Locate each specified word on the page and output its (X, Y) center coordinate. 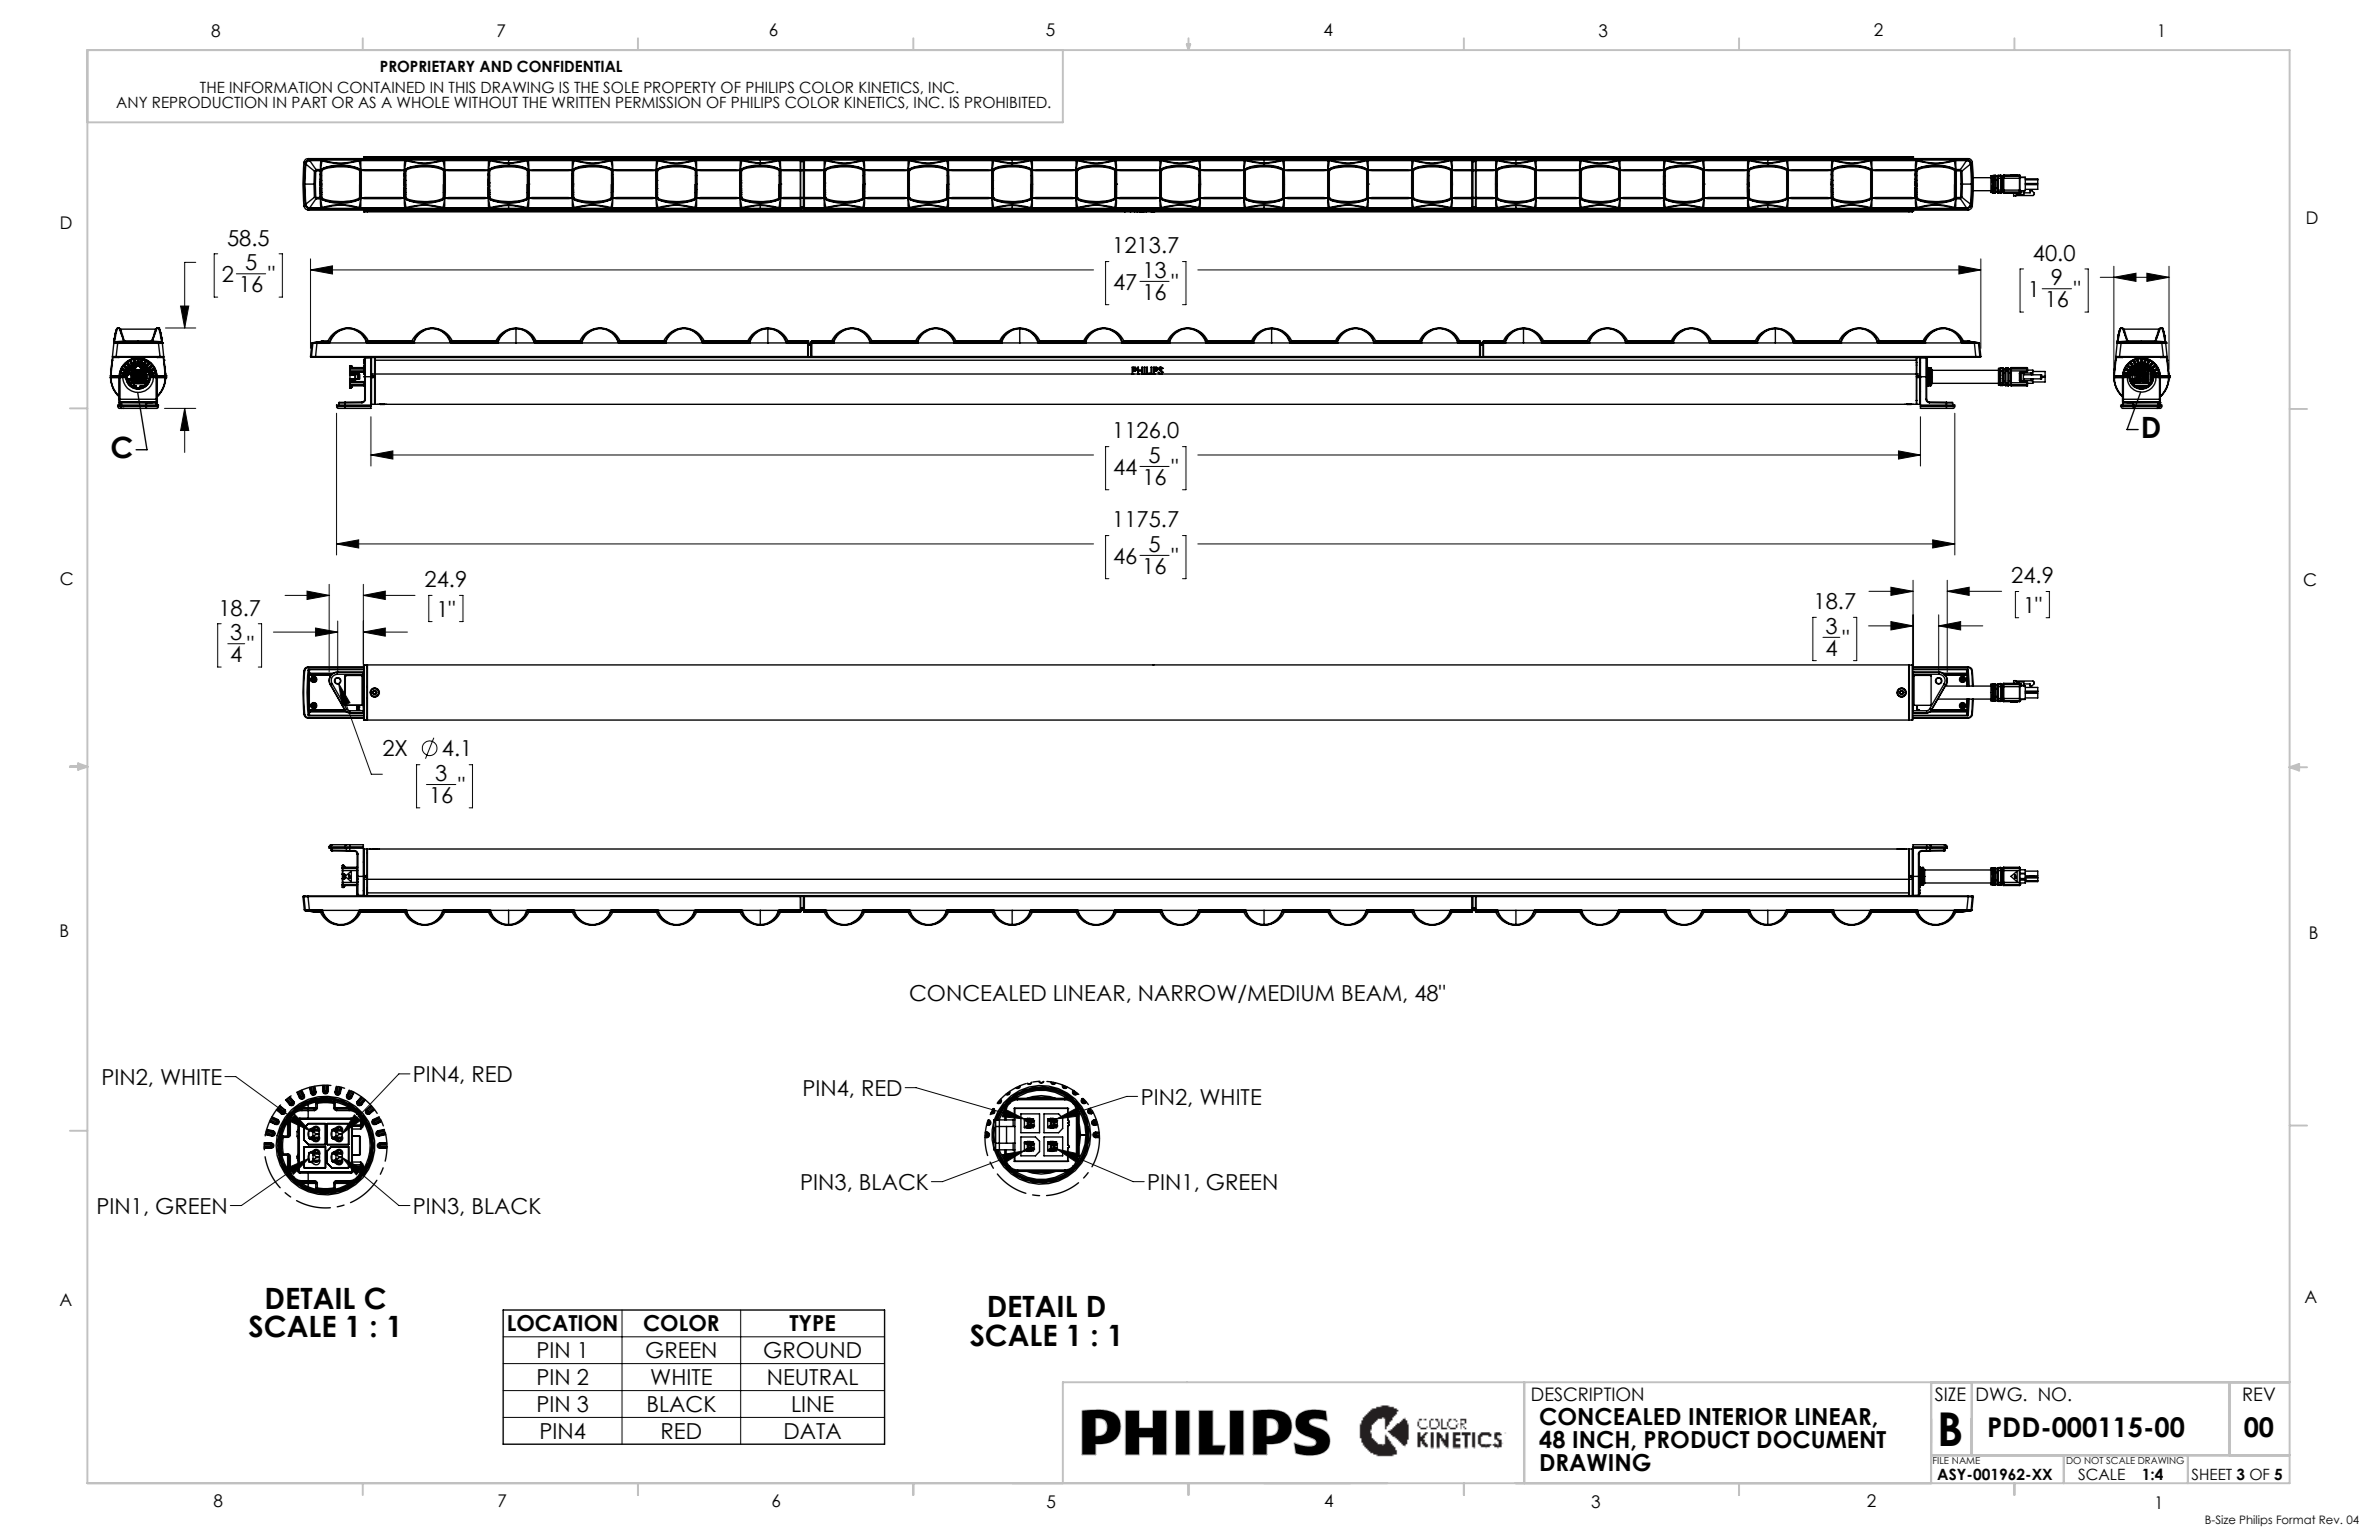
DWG (1999, 1394)
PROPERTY (680, 87)
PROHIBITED (1007, 102)
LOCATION (562, 1323)
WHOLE (423, 102)
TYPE (812, 1323)
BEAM (1373, 994)
